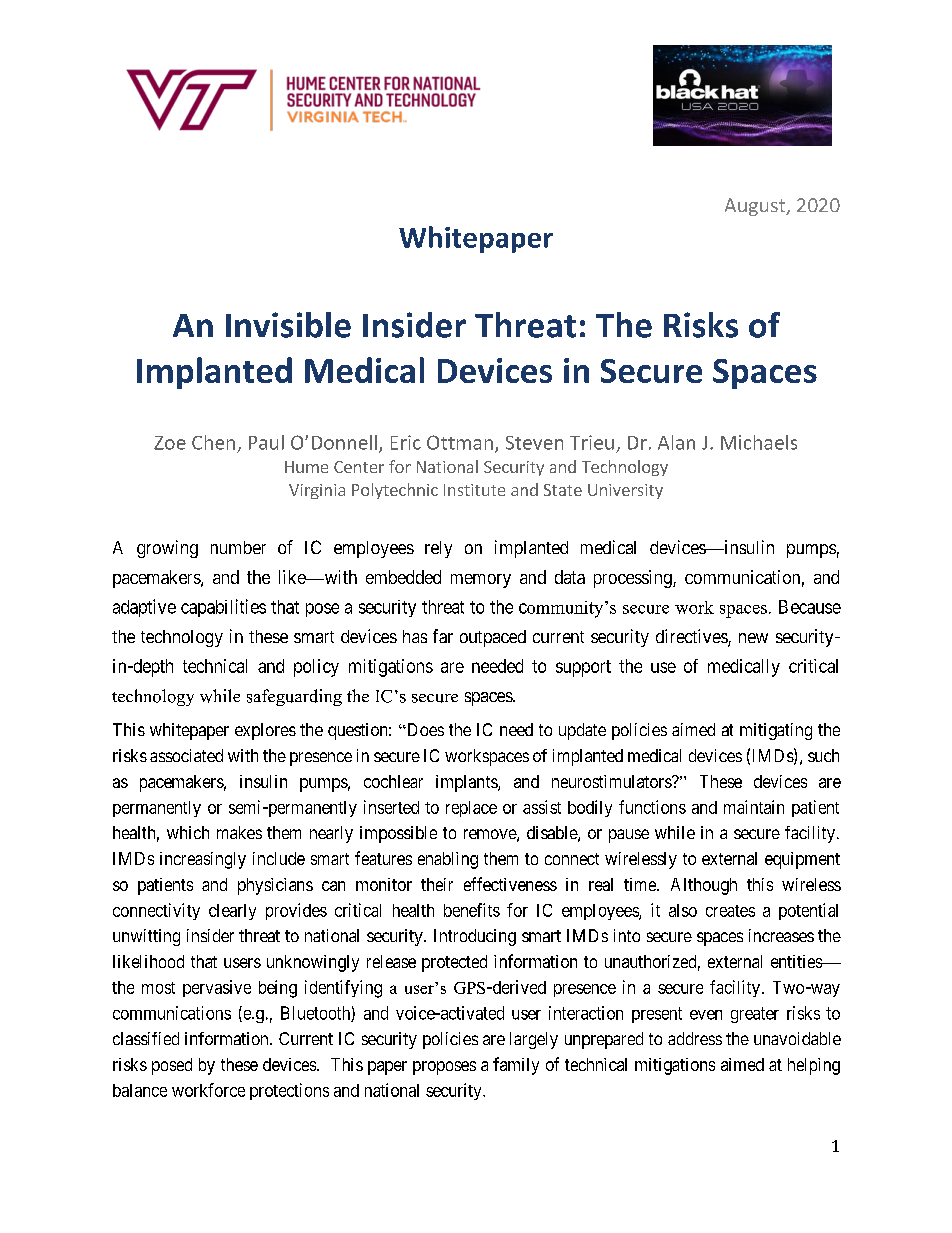  I want to click on Invisible, so click(288, 325).
